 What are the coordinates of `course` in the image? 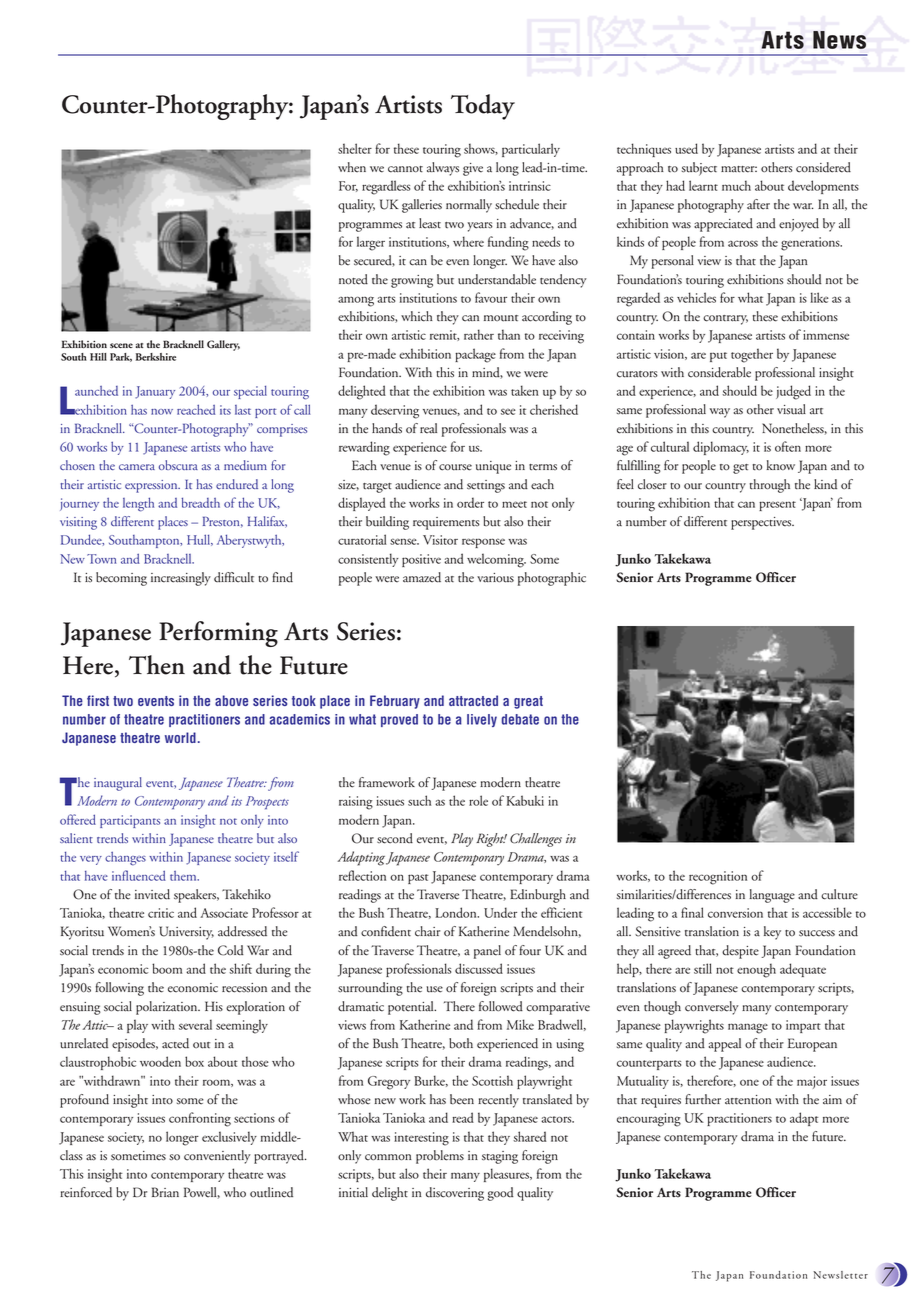 It's located at (455, 467).
